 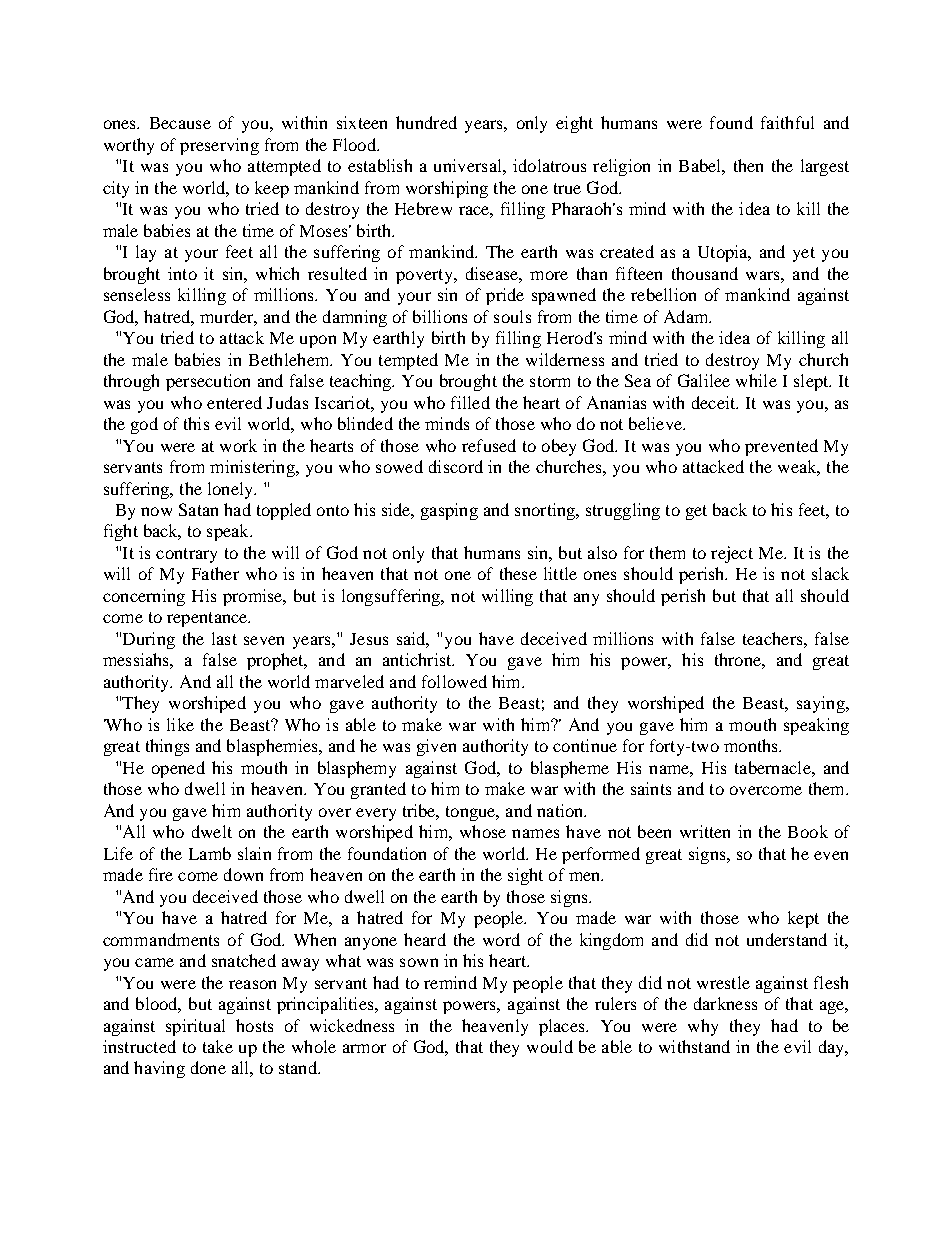 What do you see at coordinates (518, 573) in the screenshot?
I see `these` at bounding box center [518, 573].
